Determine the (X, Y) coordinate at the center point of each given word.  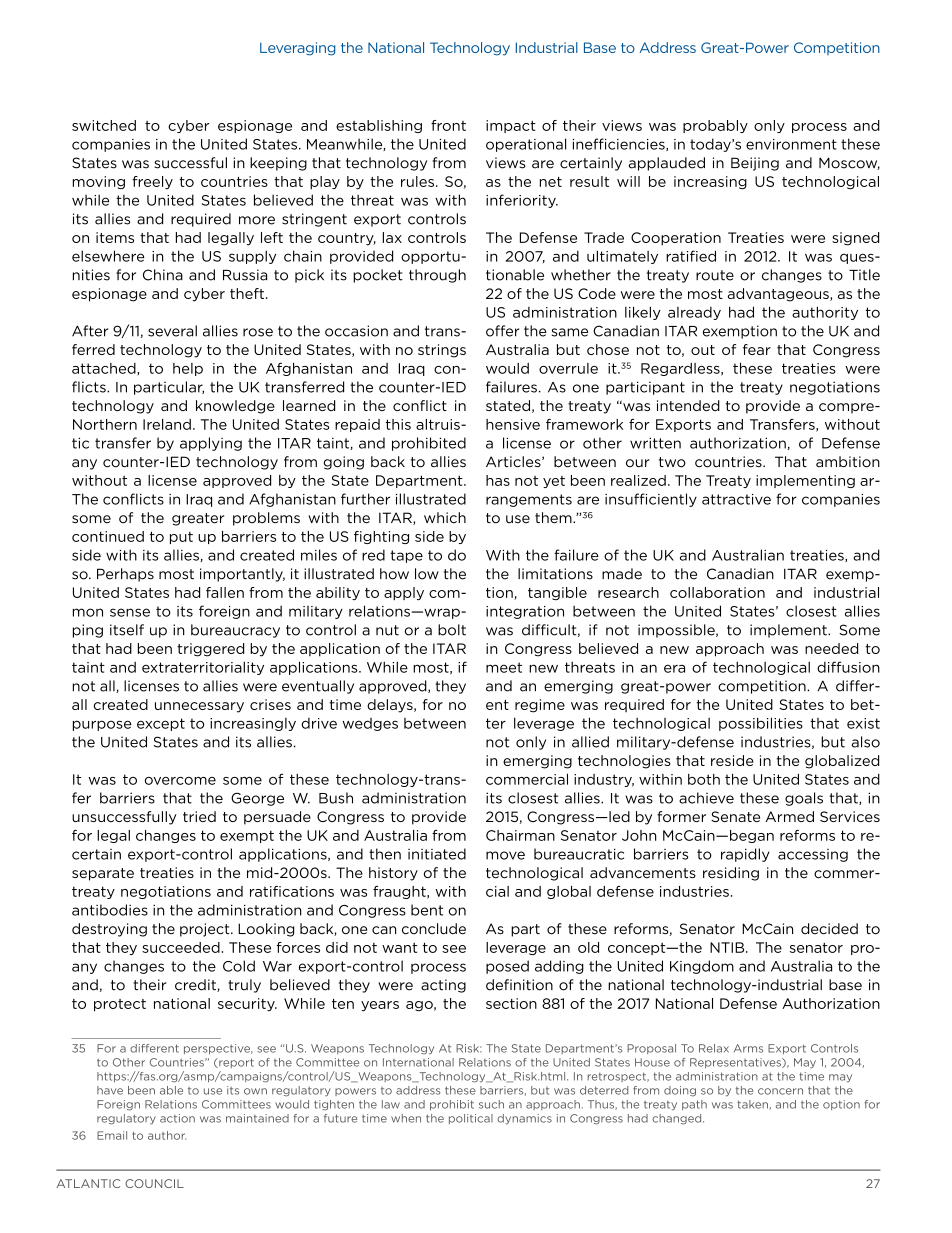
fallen (225, 592)
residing (731, 874)
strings (442, 351)
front (448, 125)
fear (757, 349)
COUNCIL (154, 1183)
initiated (437, 854)
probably (715, 126)
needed (831, 648)
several (172, 331)
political (471, 1119)
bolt (452, 630)
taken (752, 1104)
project (206, 930)
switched (104, 125)
